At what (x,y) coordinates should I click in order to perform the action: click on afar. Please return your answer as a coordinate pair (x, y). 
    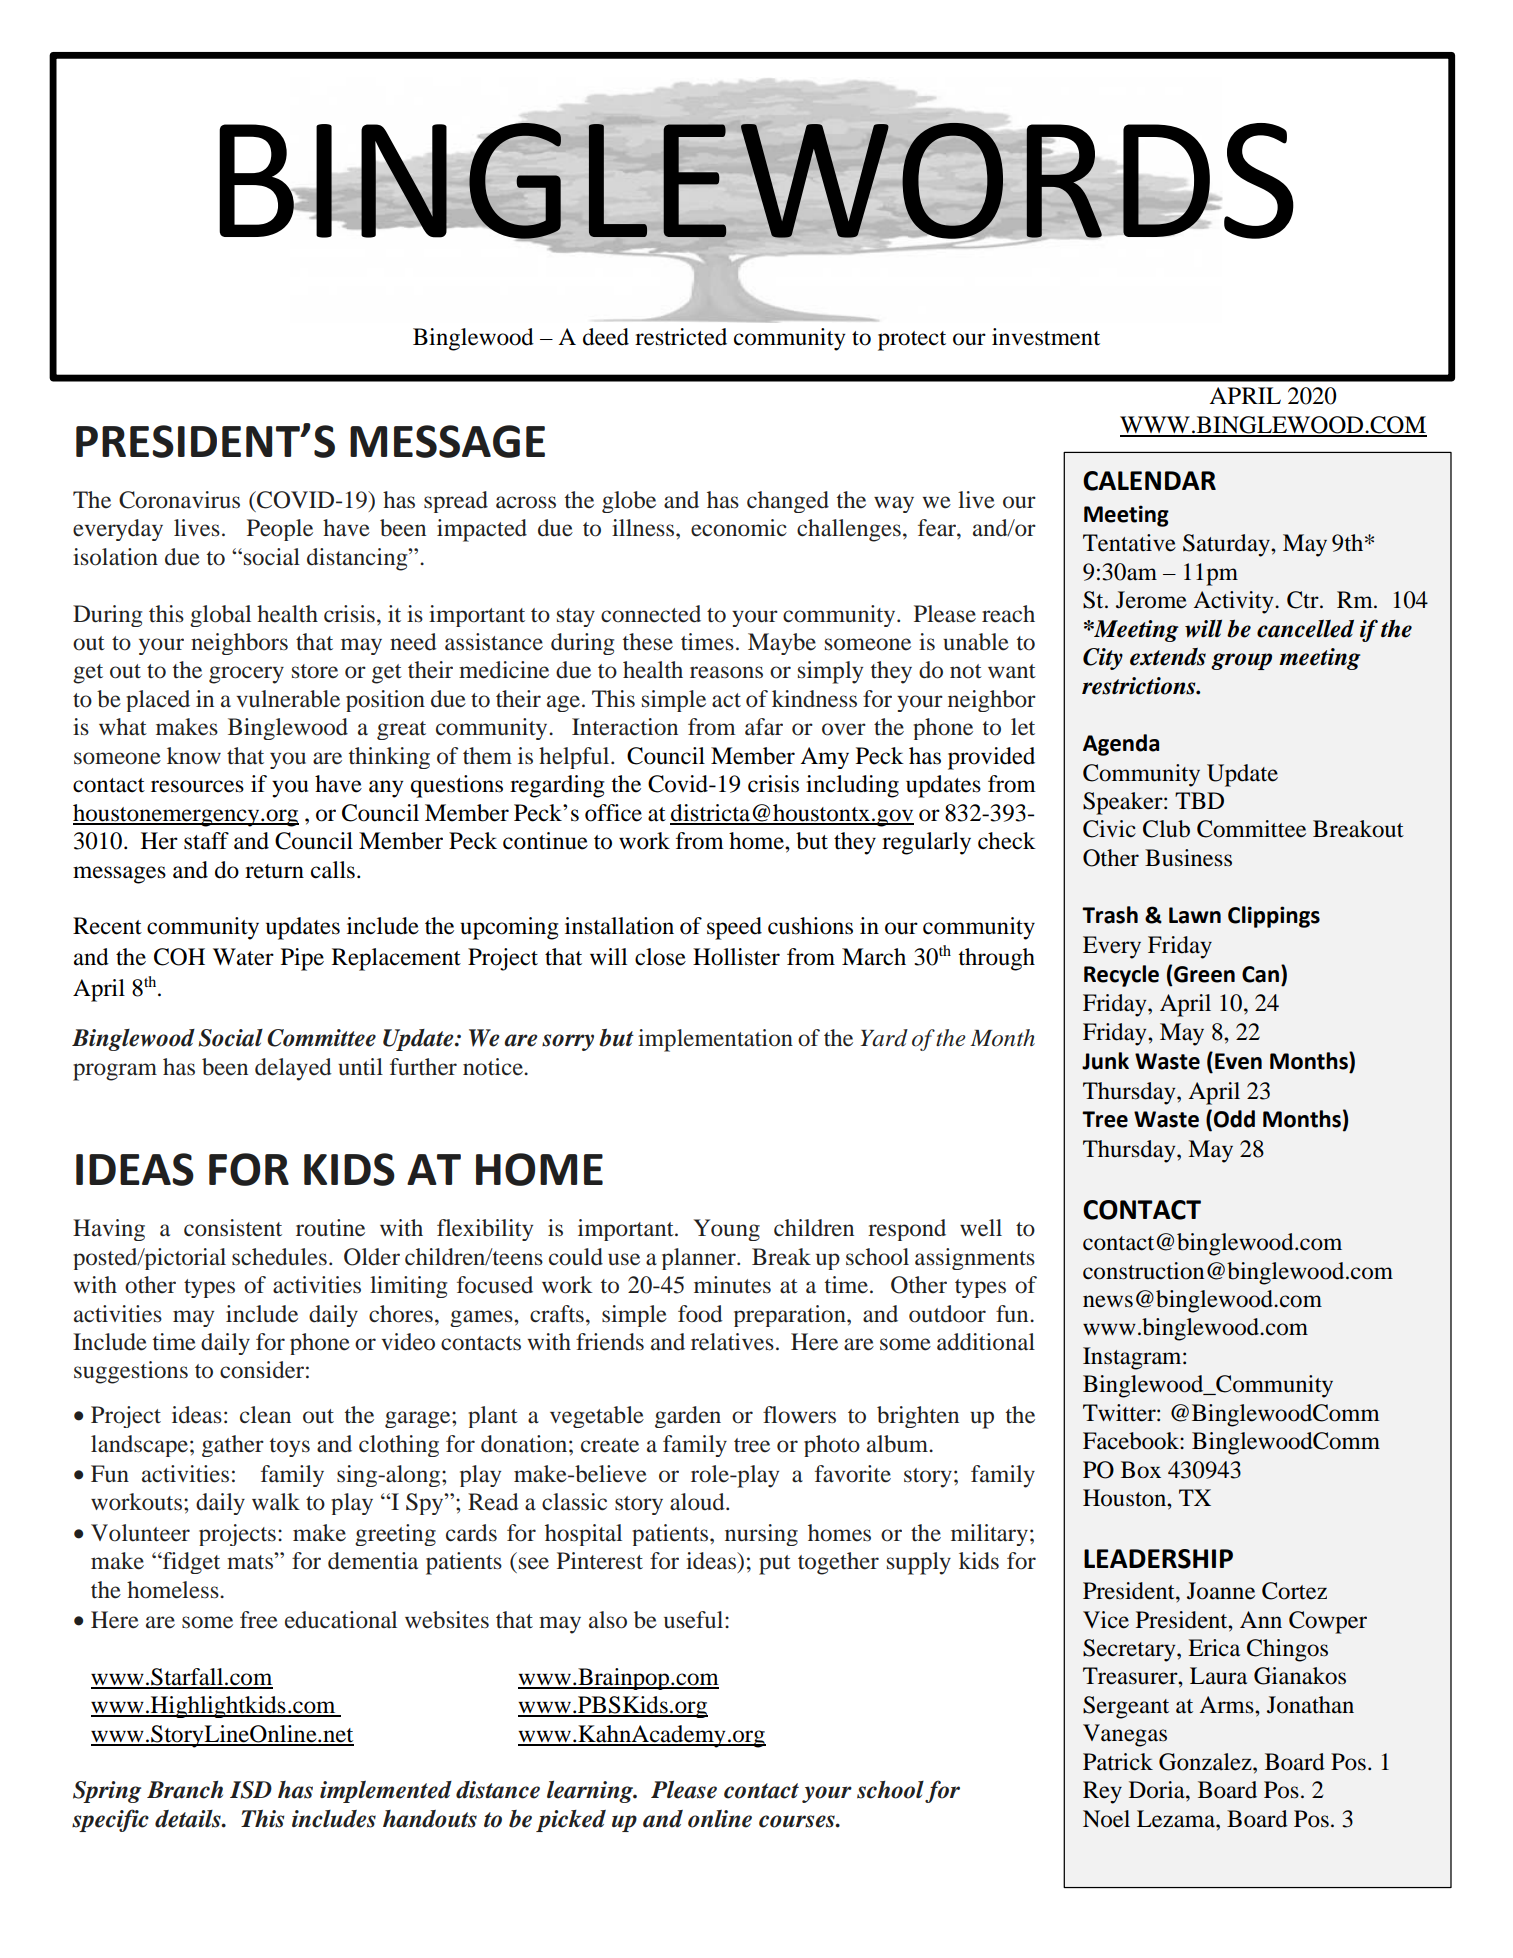
    Looking at the image, I should click on (764, 727).
